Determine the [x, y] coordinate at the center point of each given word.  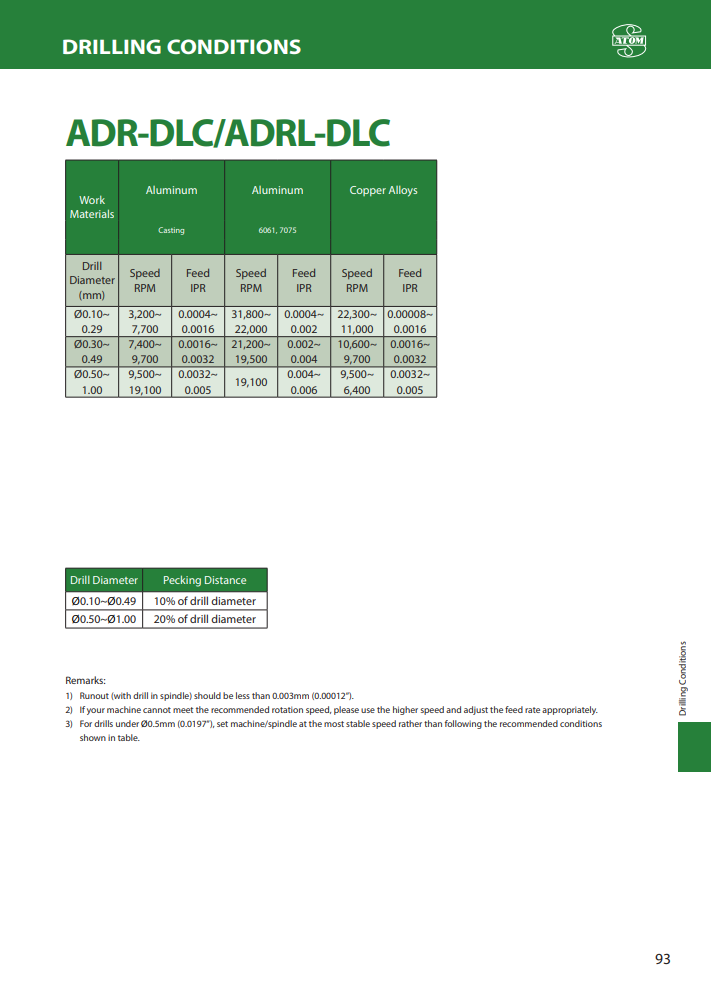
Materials [92, 213]
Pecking [182, 581]
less [243, 695]
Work [92, 200]
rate [532, 710]
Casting [171, 231]
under [127, 723]
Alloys [402, 191]
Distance [225, 580]
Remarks [85, 680]
